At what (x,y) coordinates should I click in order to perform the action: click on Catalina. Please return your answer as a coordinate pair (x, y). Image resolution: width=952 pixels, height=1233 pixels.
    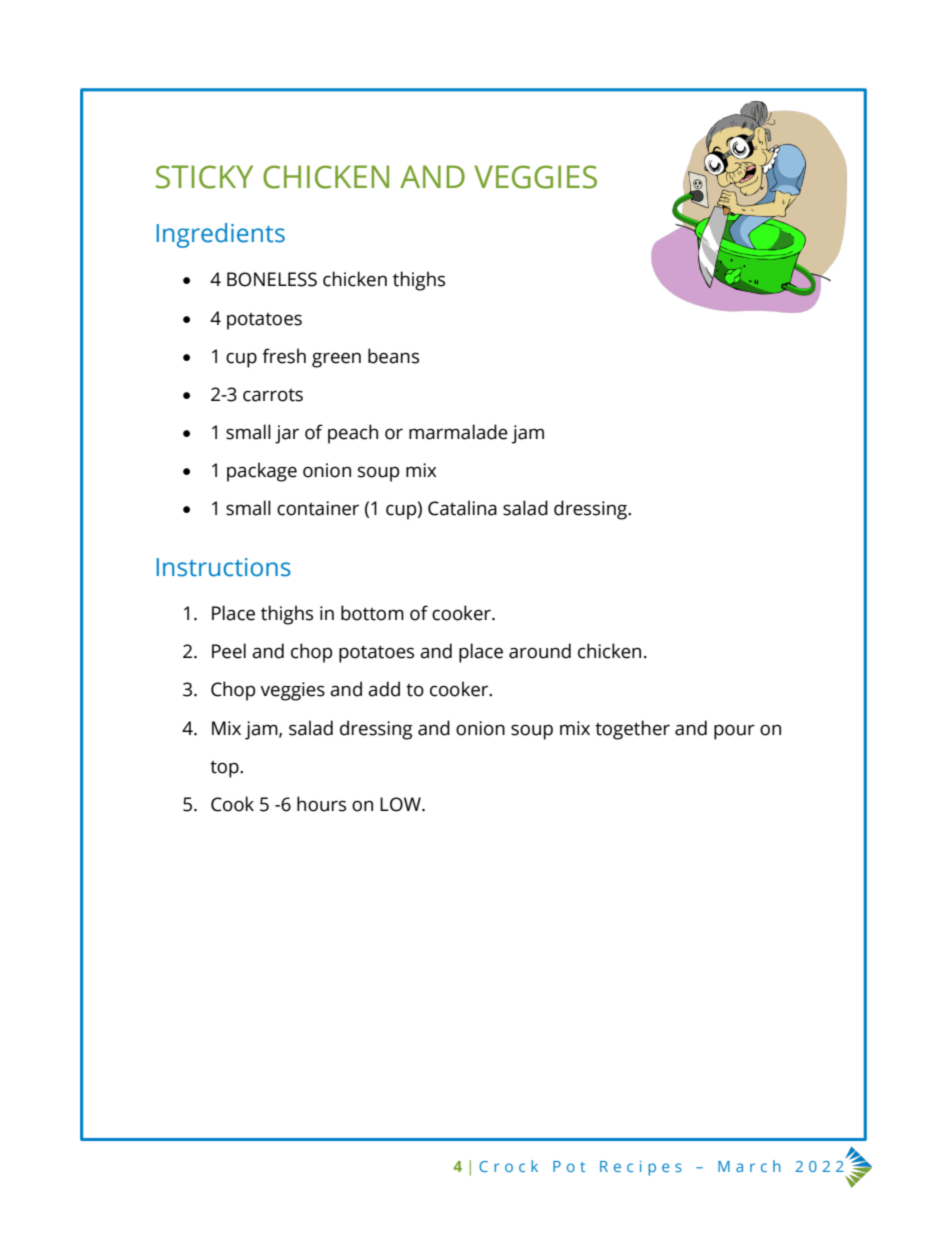
    Looking at the image, I should click on (462, 508).
